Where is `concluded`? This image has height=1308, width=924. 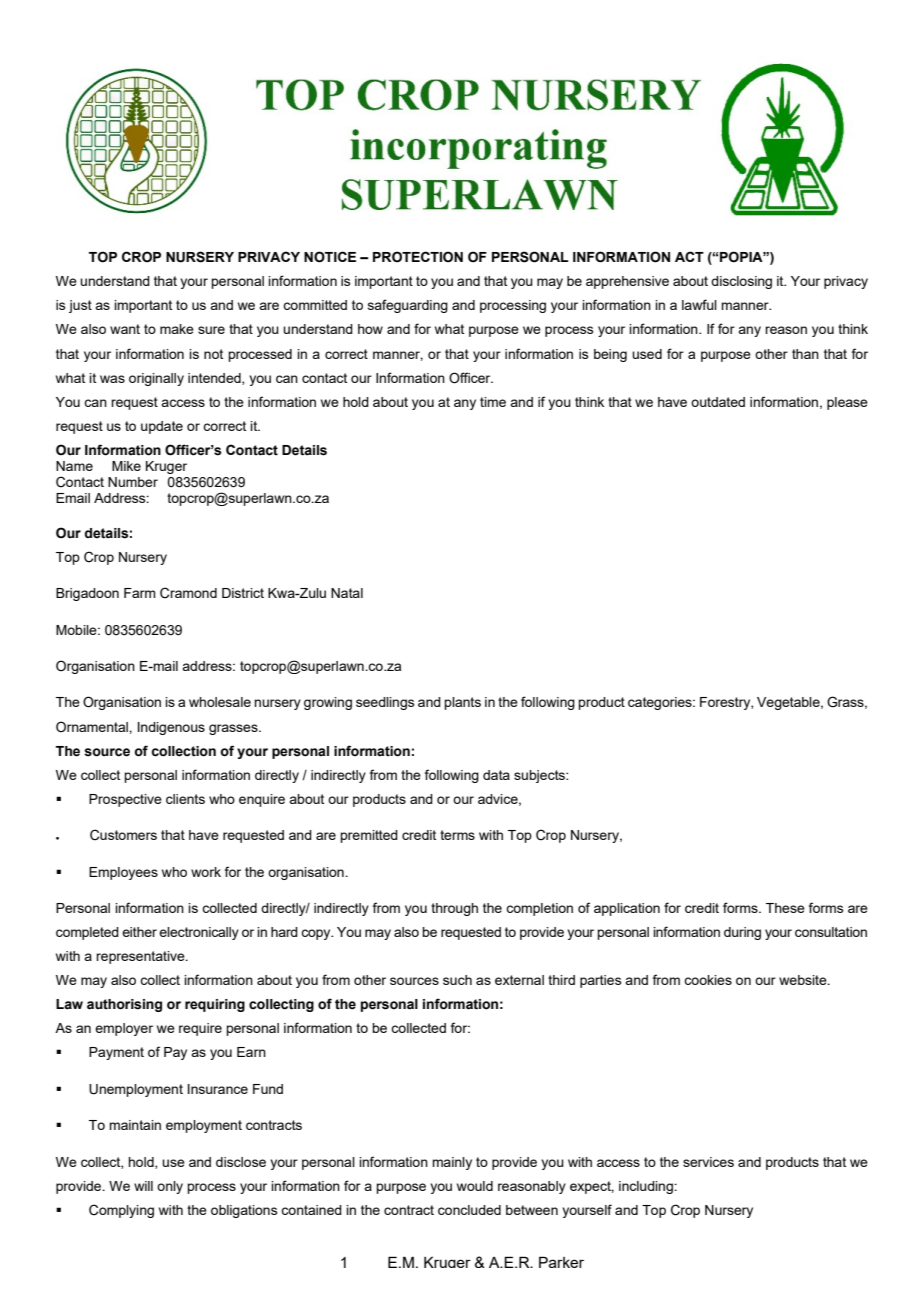
concluded is located at coordinates (469, 1210).
